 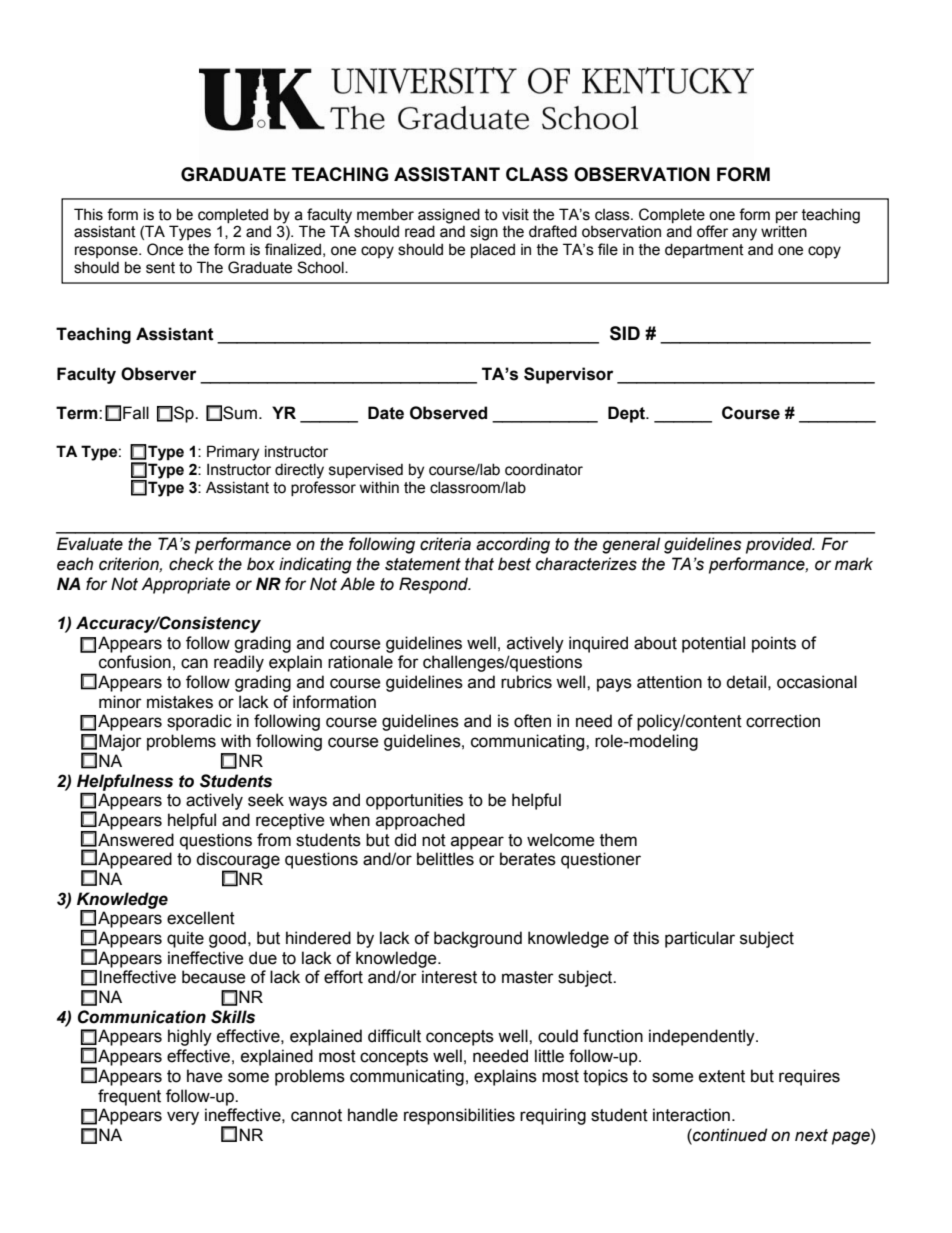 What do you see at coordinates (445, 544) in the page?
I see `criteria` at bounding box center [445, 544].
